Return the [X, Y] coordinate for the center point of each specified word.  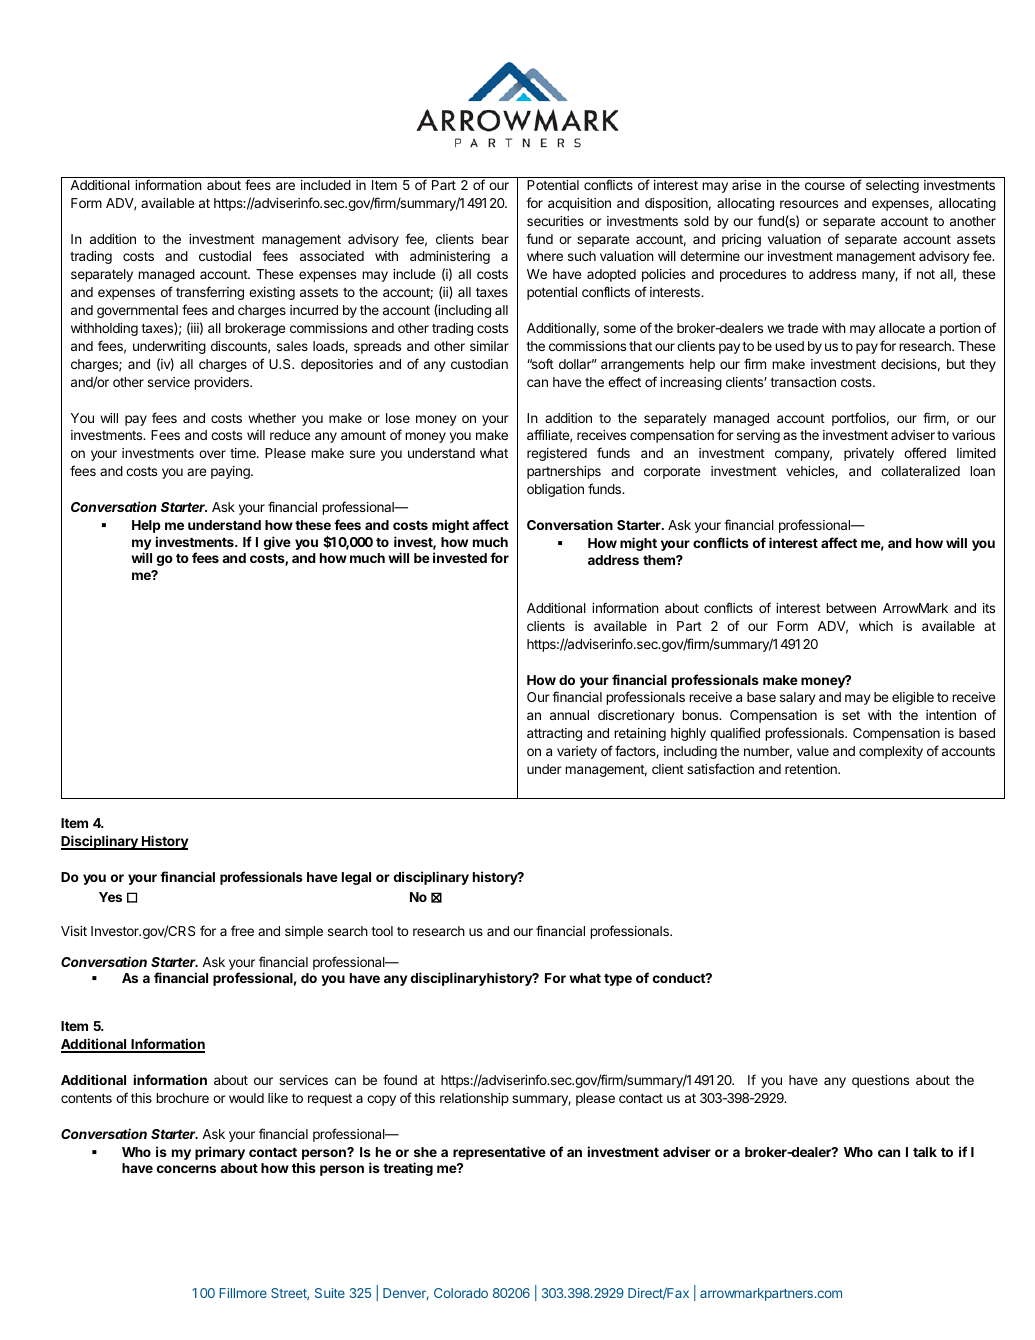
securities [555, 221]
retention [812, 769]
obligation [555, 490]
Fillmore [243, 1293]
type [618, 979]
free [242, 930]
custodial [225, 256]
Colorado [461, 1293]
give [277, 543]
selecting [892, 186]
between [851, 608]
